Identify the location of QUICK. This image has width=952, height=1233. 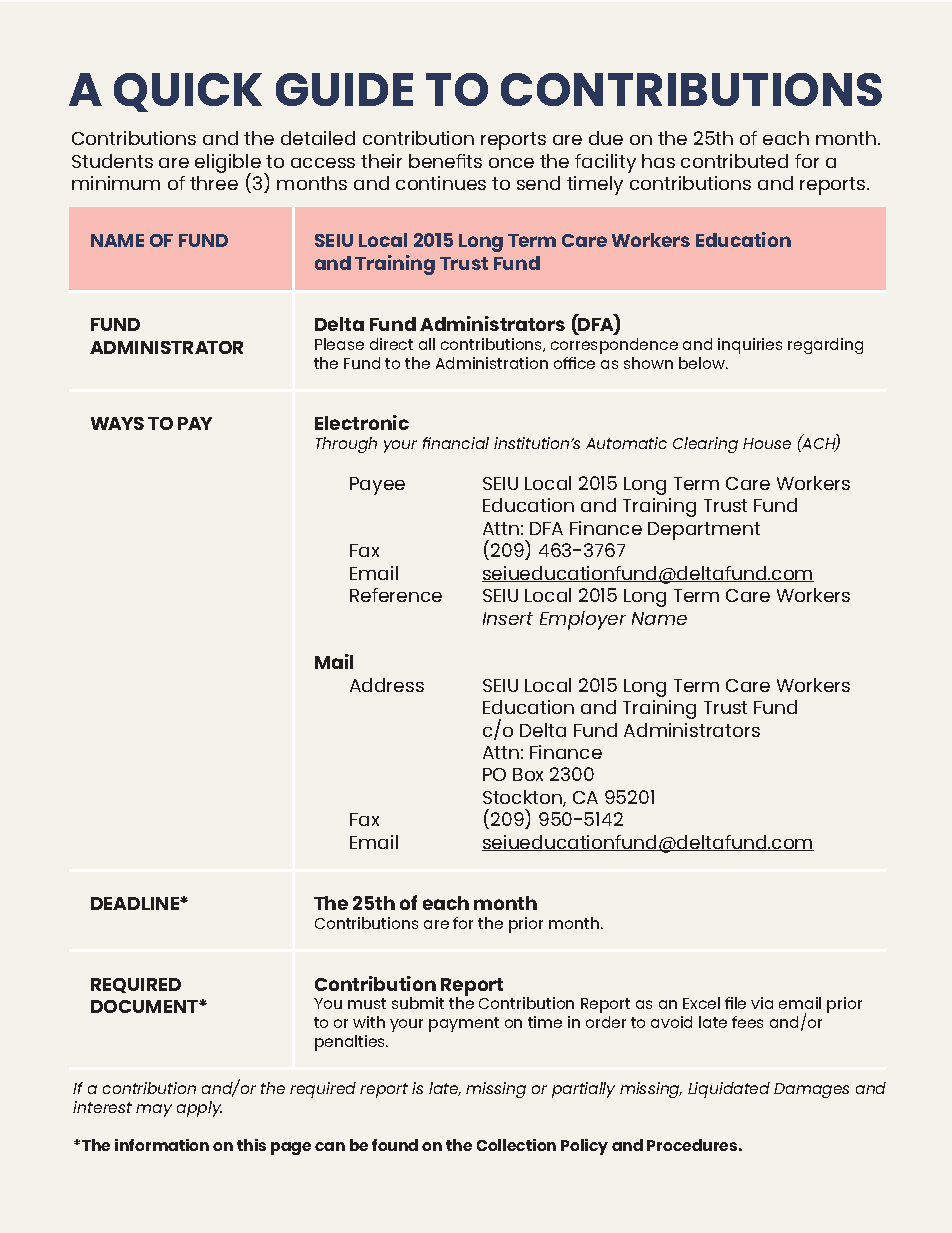
(188, 92).
